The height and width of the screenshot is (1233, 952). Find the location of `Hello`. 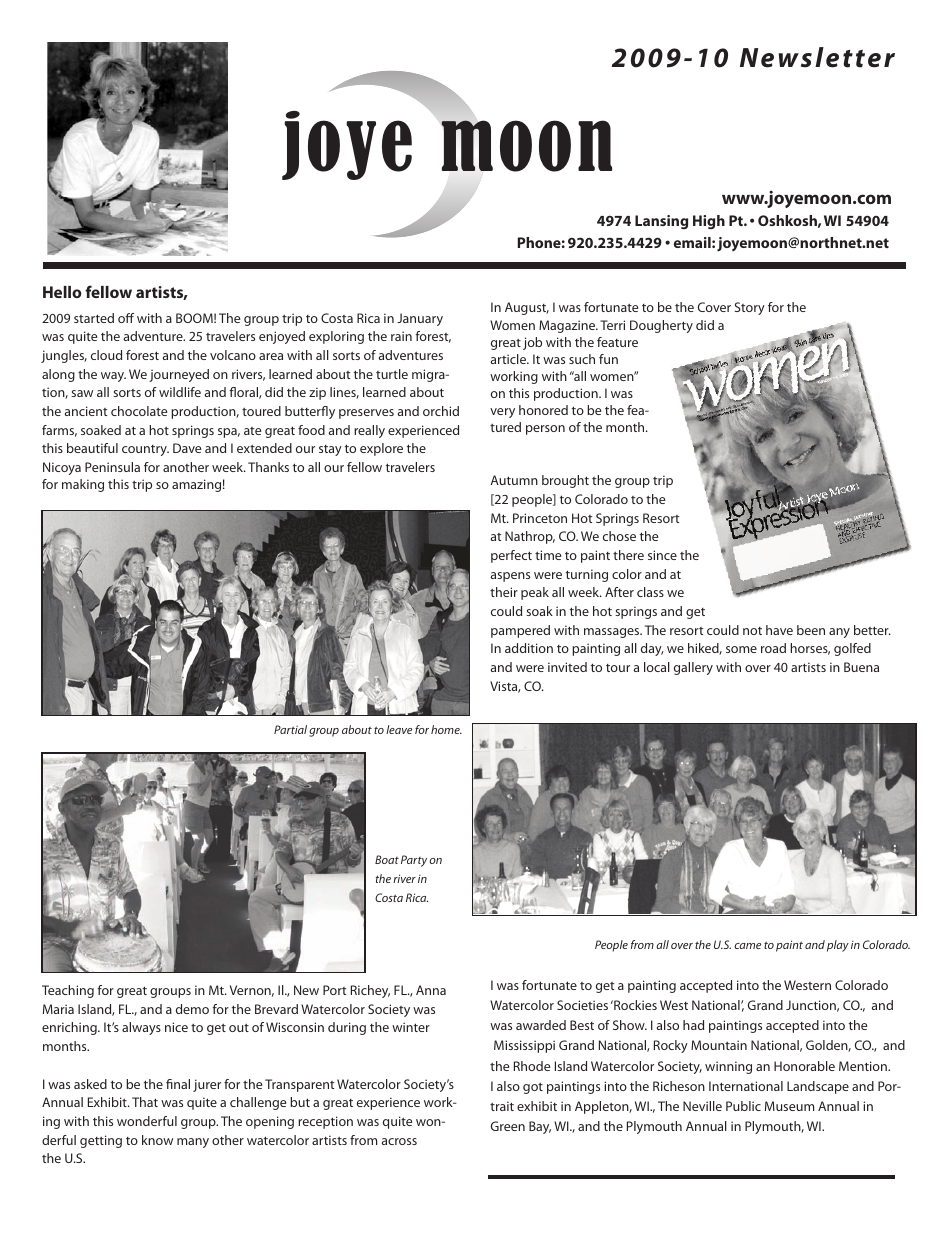

Hello is located at coordinates (62, 292).
